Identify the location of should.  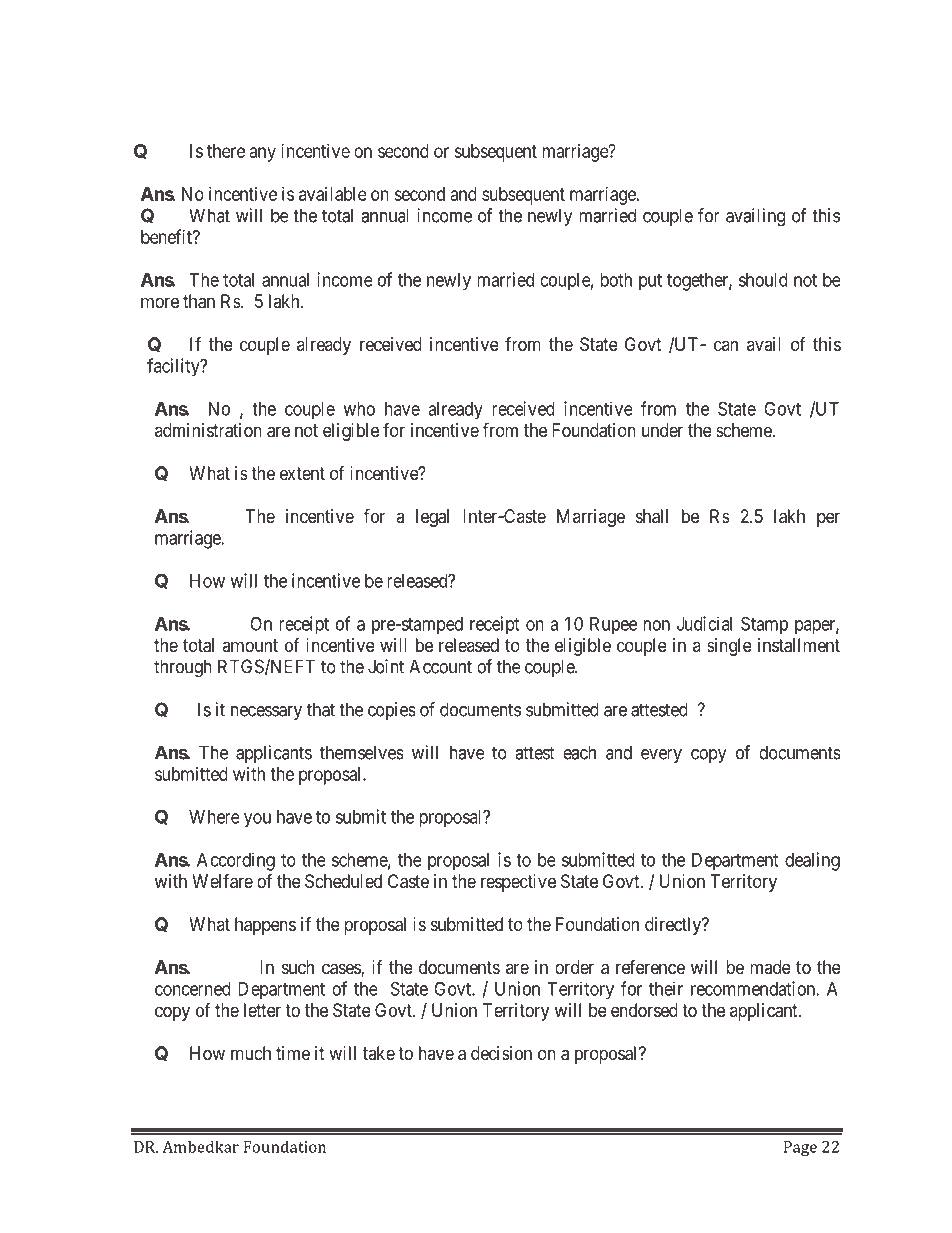
(763, 280).
